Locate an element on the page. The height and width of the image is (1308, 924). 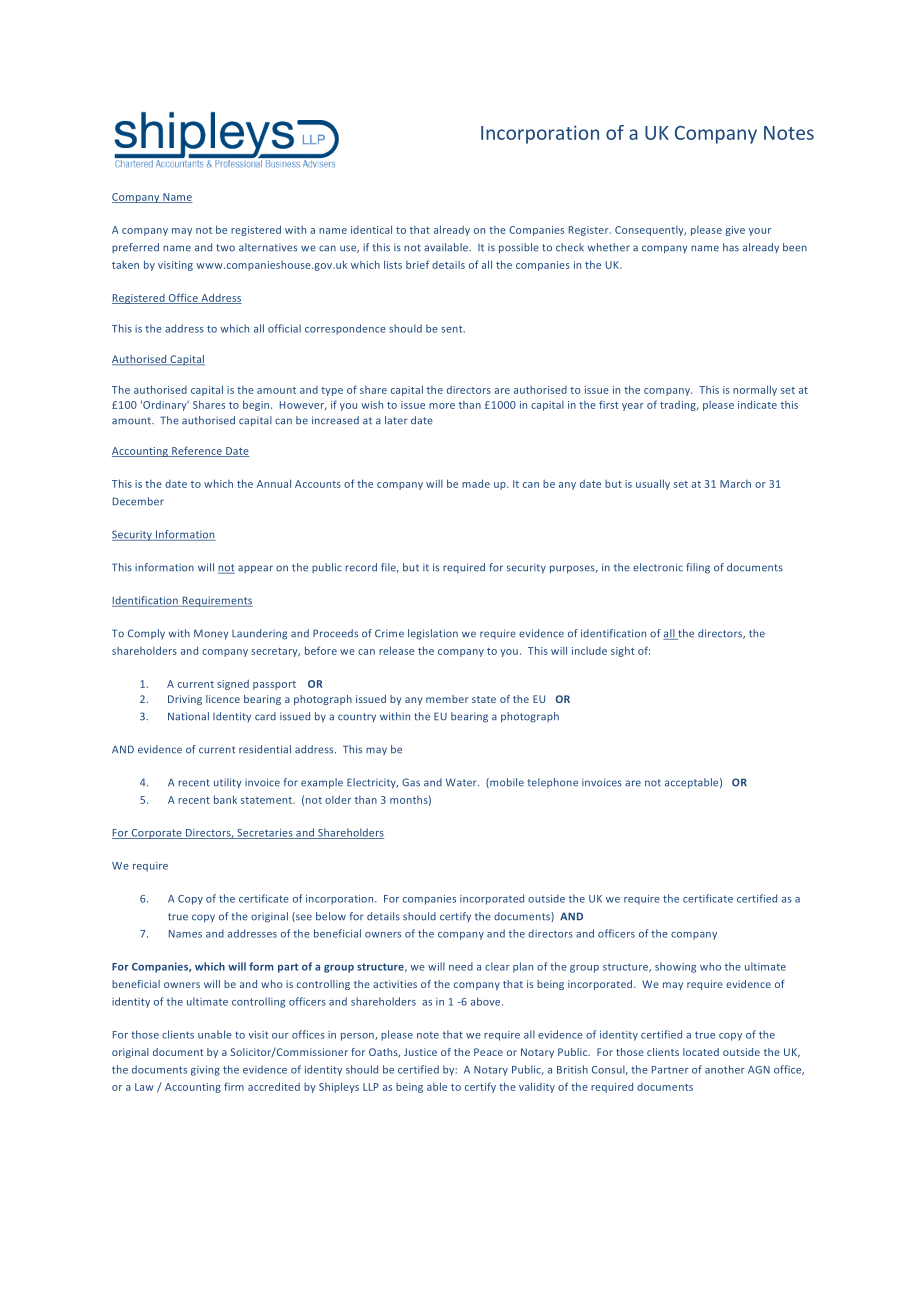
Secretaries is located at coordinates (265, 834).
